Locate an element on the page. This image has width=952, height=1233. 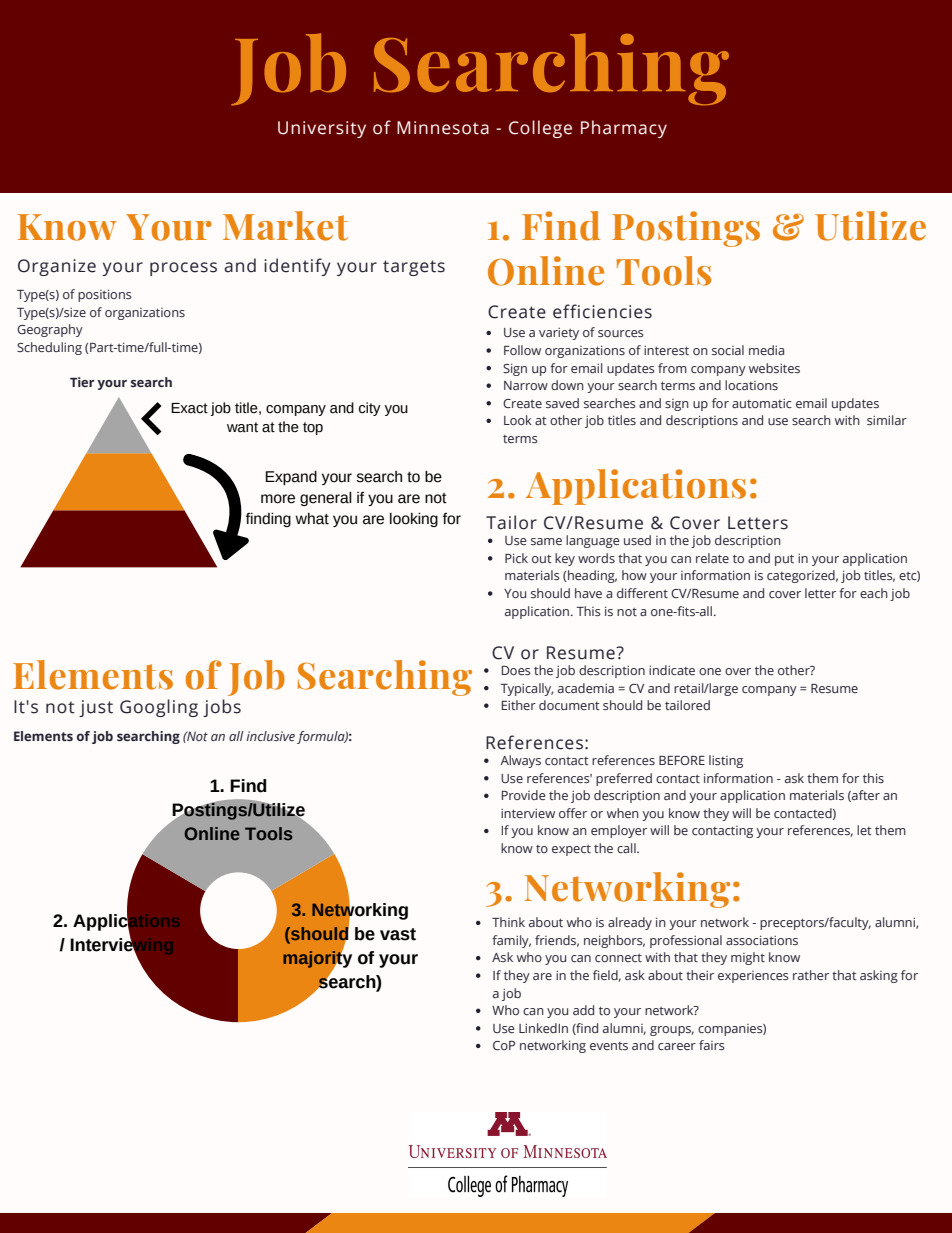
Either is located at coordinates (519, 705).
